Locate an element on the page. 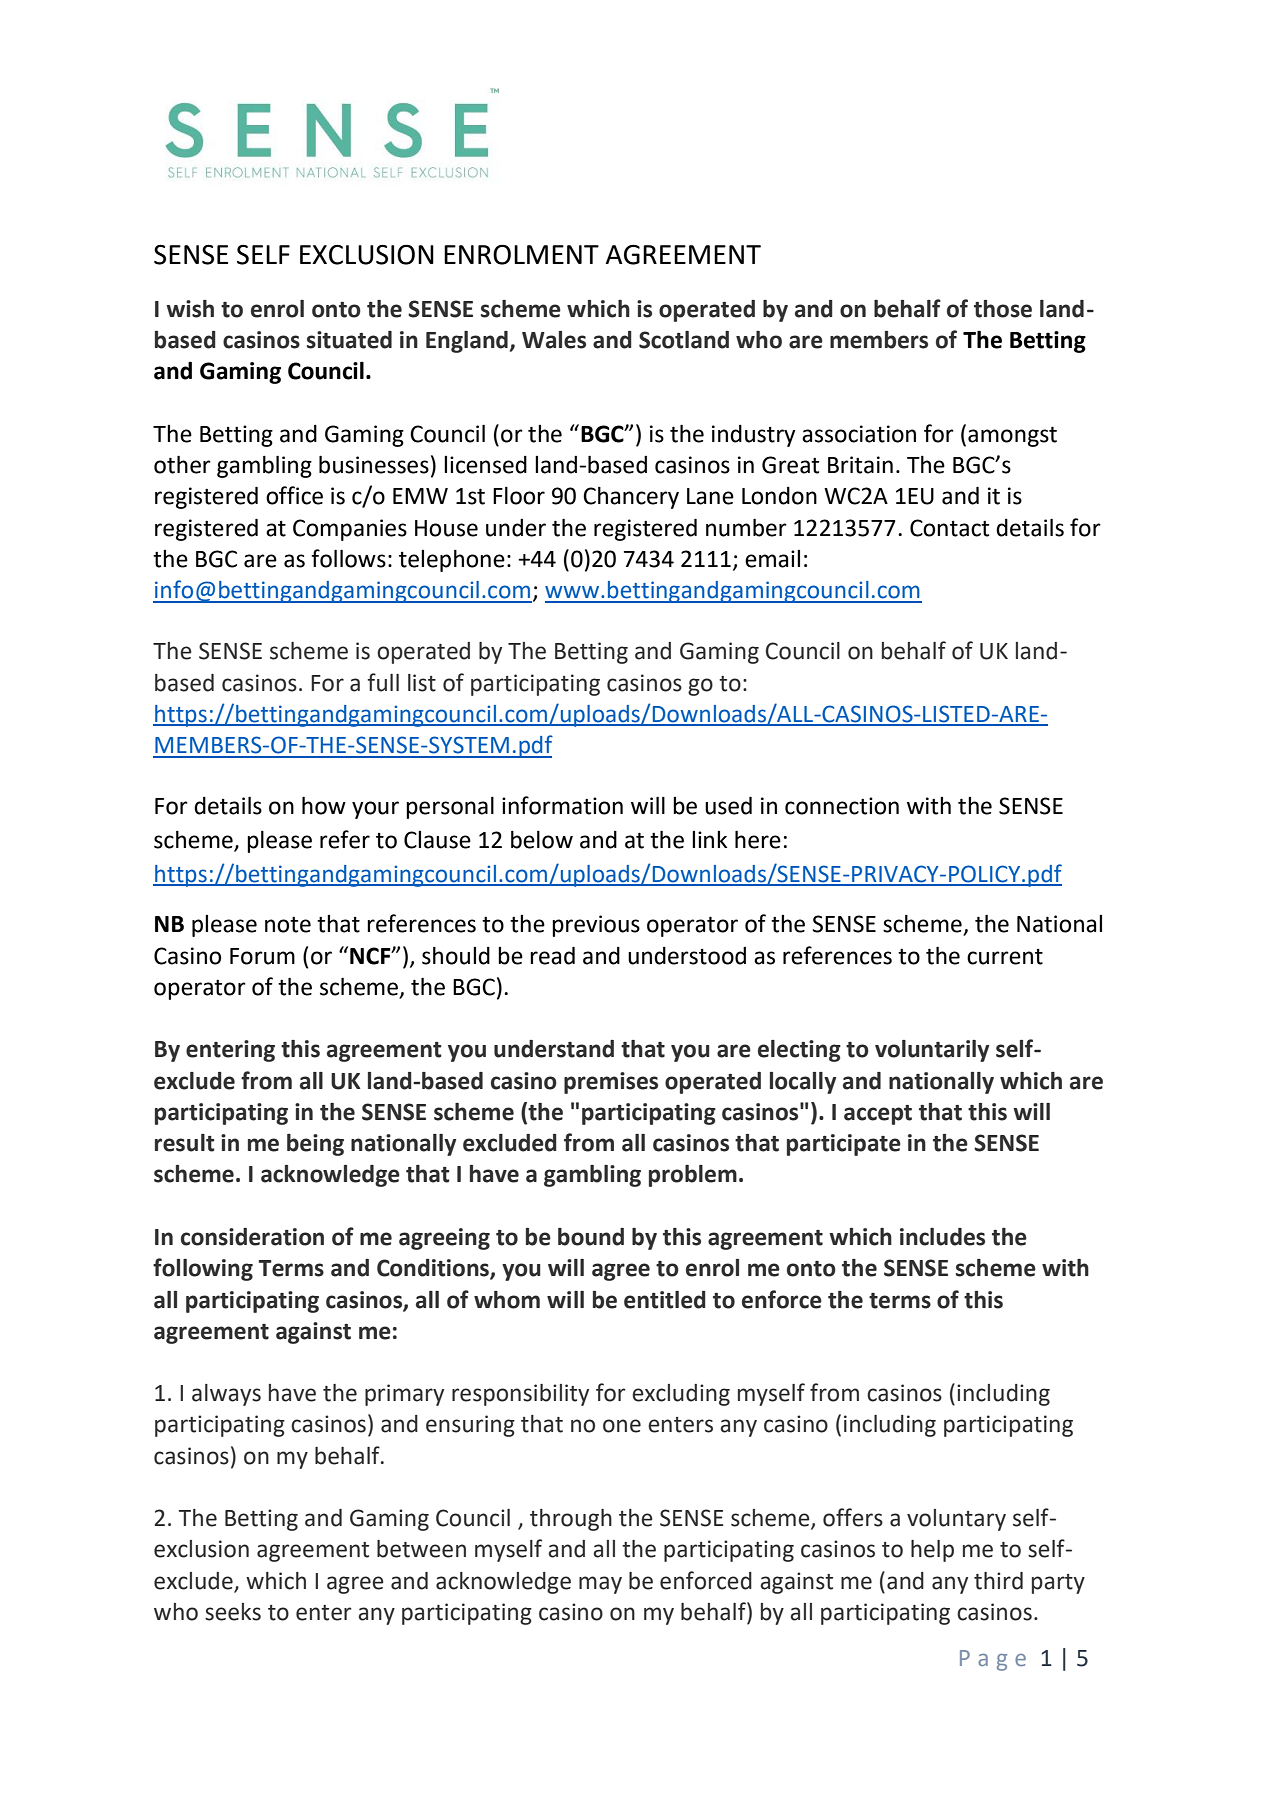  below is located at coordinates (542, 839).
